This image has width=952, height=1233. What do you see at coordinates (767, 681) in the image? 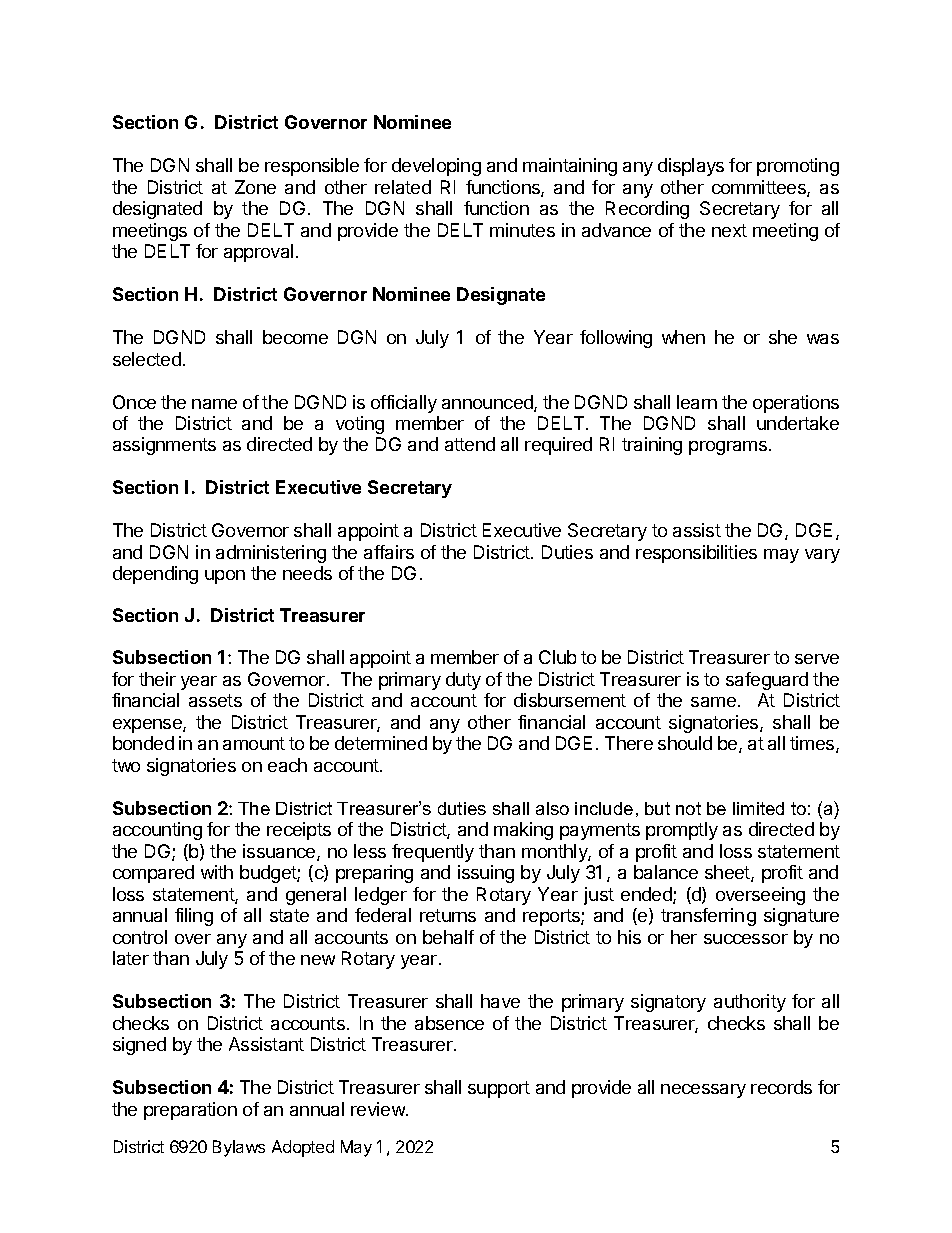
I see `safeguard` at bounding box center [767, 681].
